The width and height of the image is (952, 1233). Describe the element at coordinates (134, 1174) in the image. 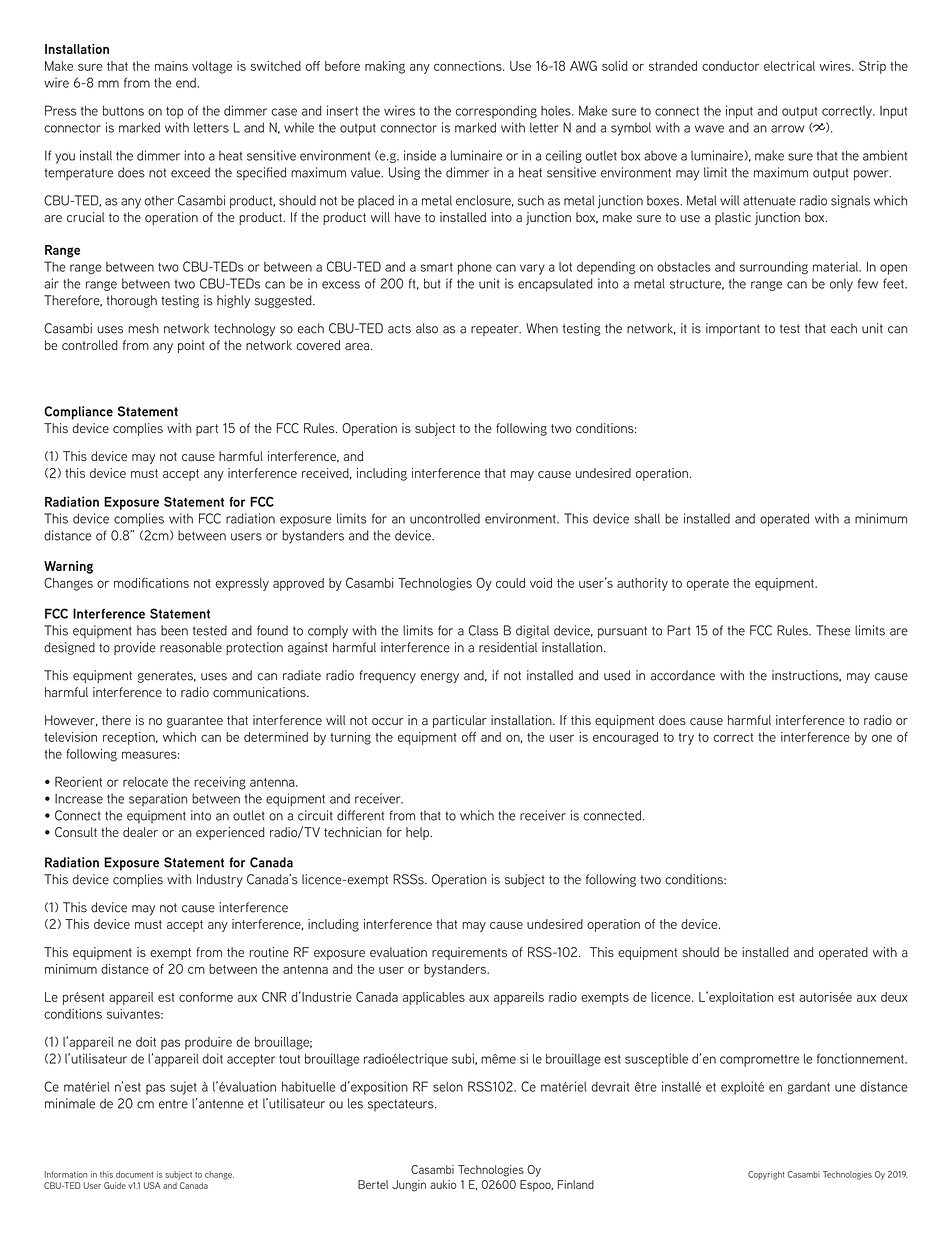

I see `document` at that location.
